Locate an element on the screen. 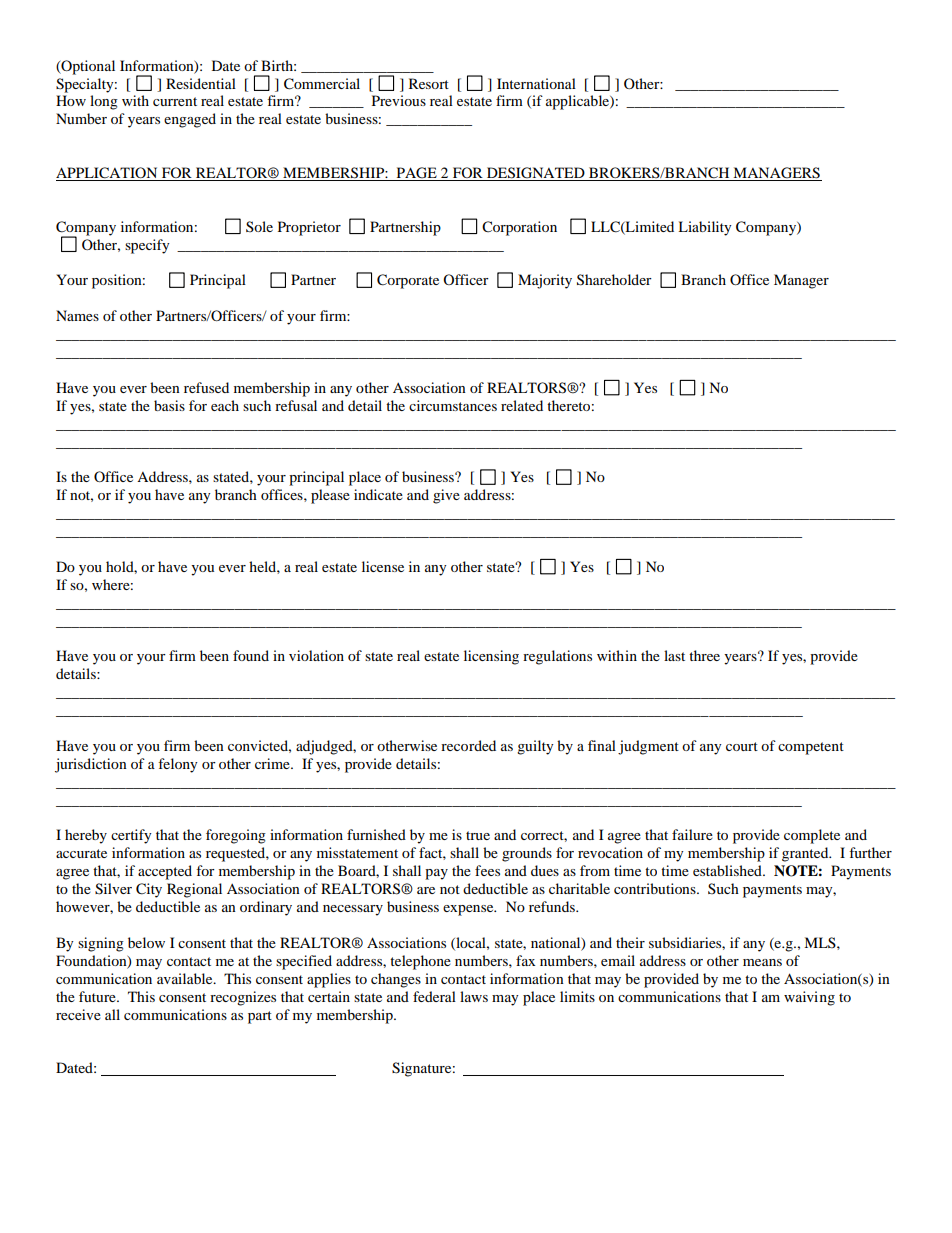 The width and height of the screenshot is (952, 1233). current is located at coordinates (175, 101).
